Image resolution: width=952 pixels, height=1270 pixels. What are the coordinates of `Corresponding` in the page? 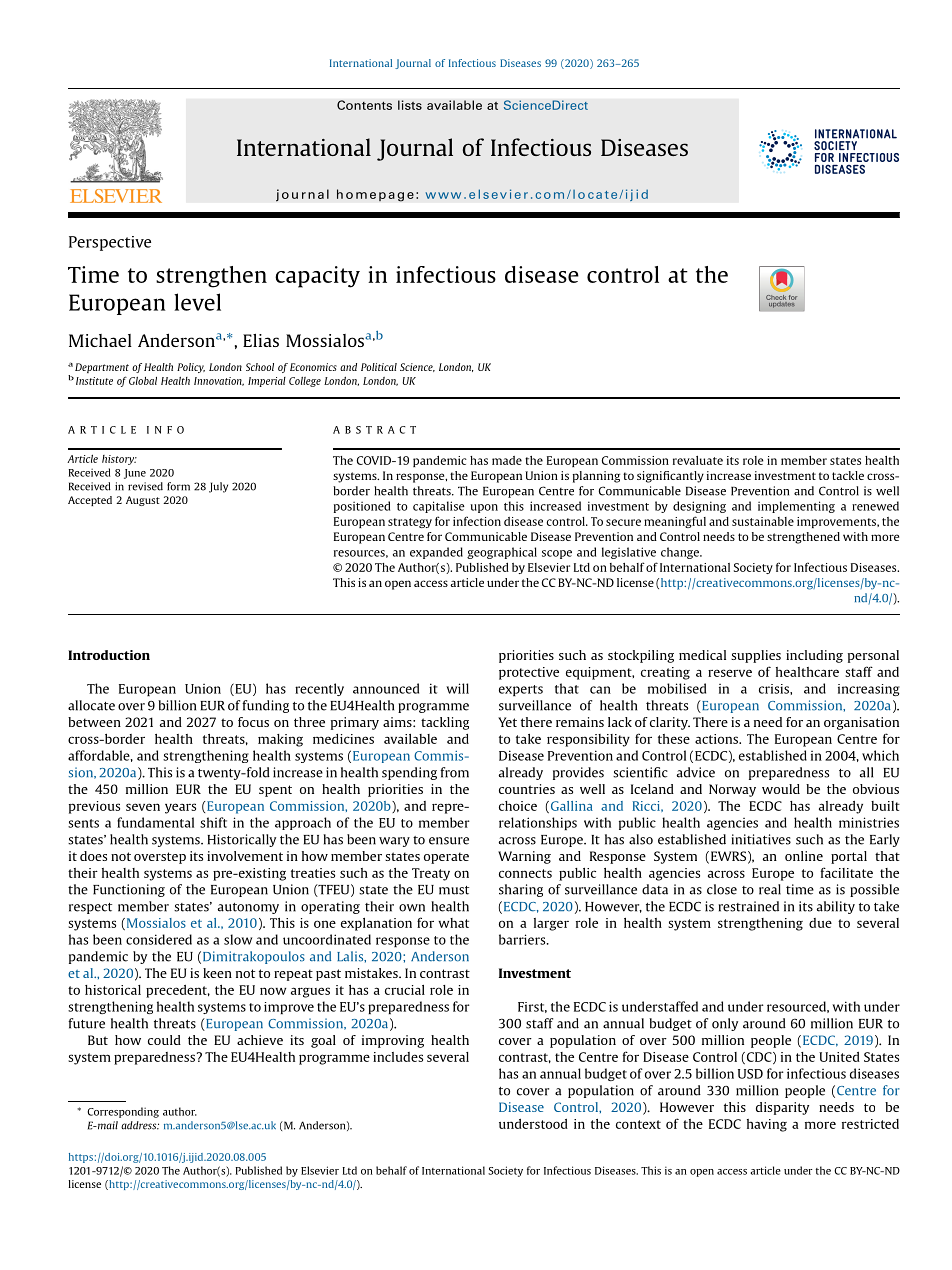 It's located at (123, 1112).
